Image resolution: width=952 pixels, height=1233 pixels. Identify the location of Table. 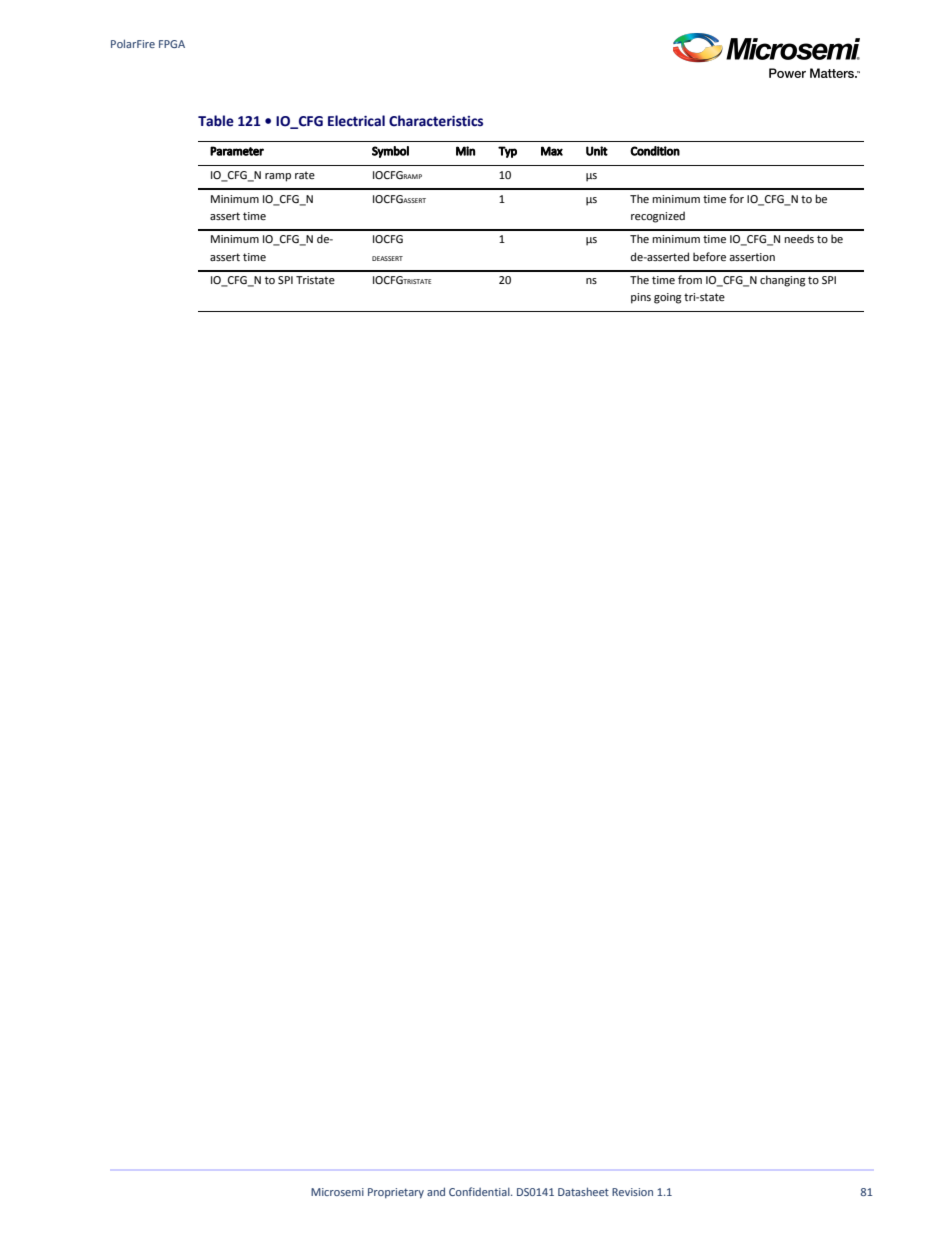
(216, 121).
